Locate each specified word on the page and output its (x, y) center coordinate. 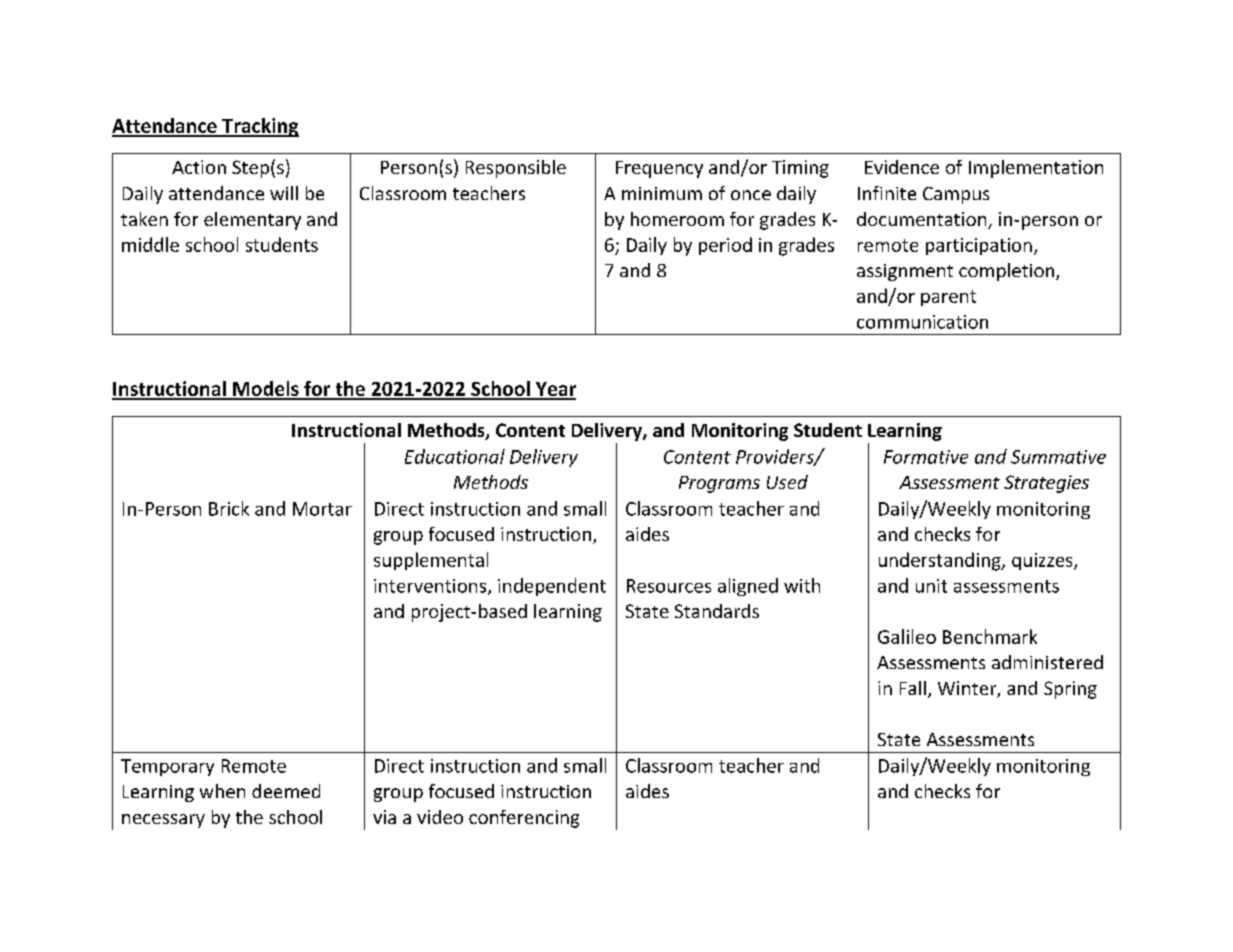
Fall (913, 688)
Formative (926, 457)
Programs (719, 484)
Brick (229, 508)
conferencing (524, 819)
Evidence (902, 167)
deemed (286, 791)
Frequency (659, 169)
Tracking (259, 127)
